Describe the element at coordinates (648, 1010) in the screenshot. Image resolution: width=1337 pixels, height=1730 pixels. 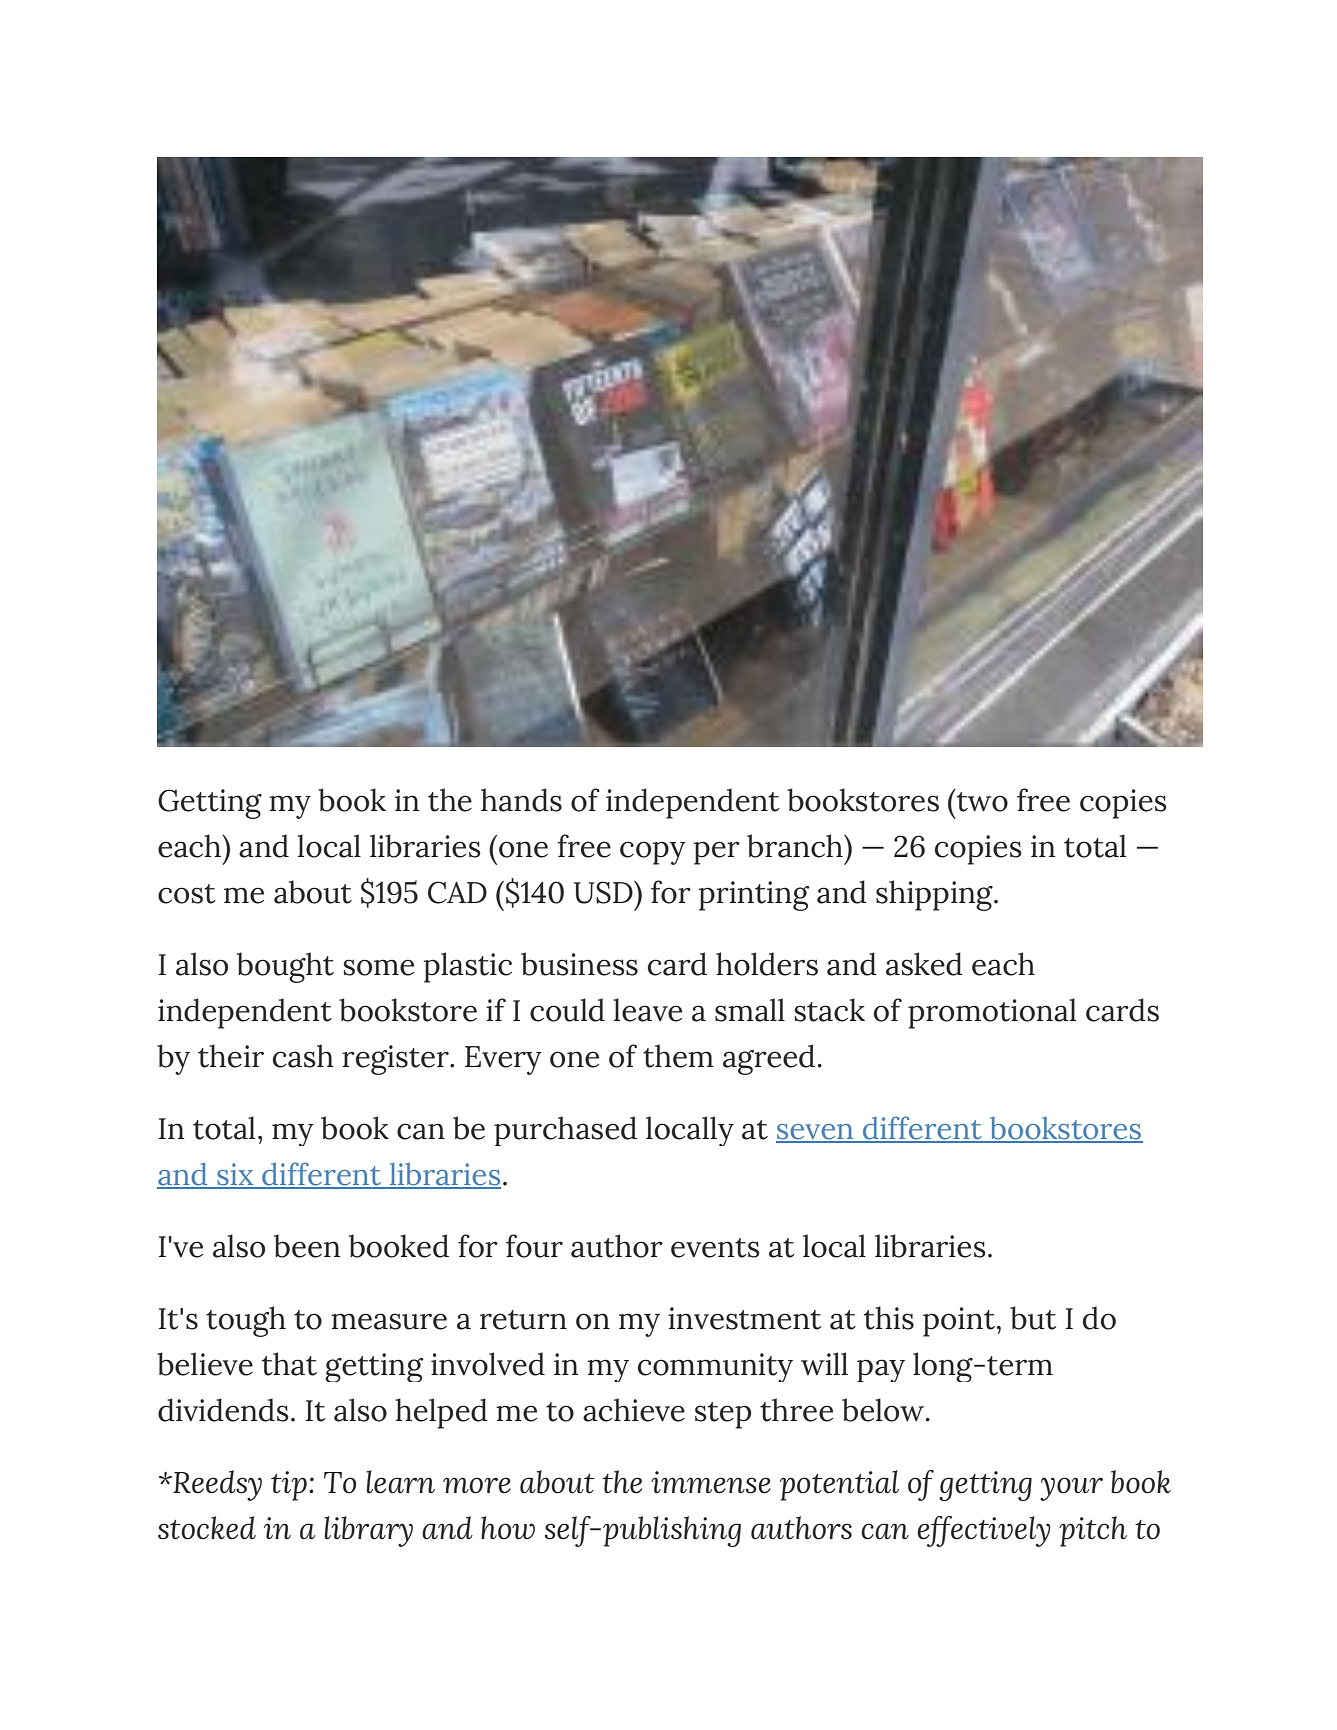
I see `leave` at that location.
